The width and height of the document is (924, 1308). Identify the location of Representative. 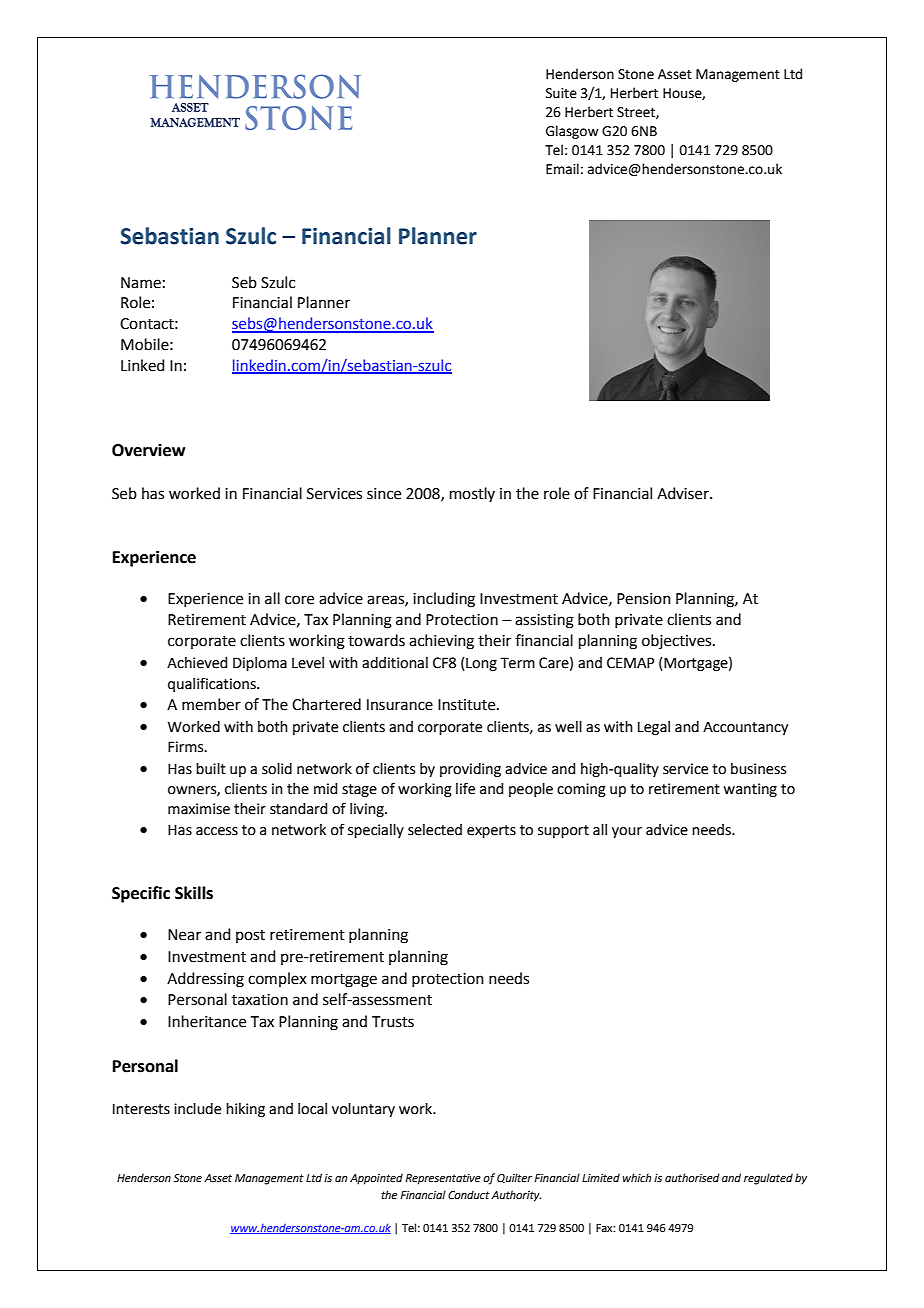
(443, 1179).
